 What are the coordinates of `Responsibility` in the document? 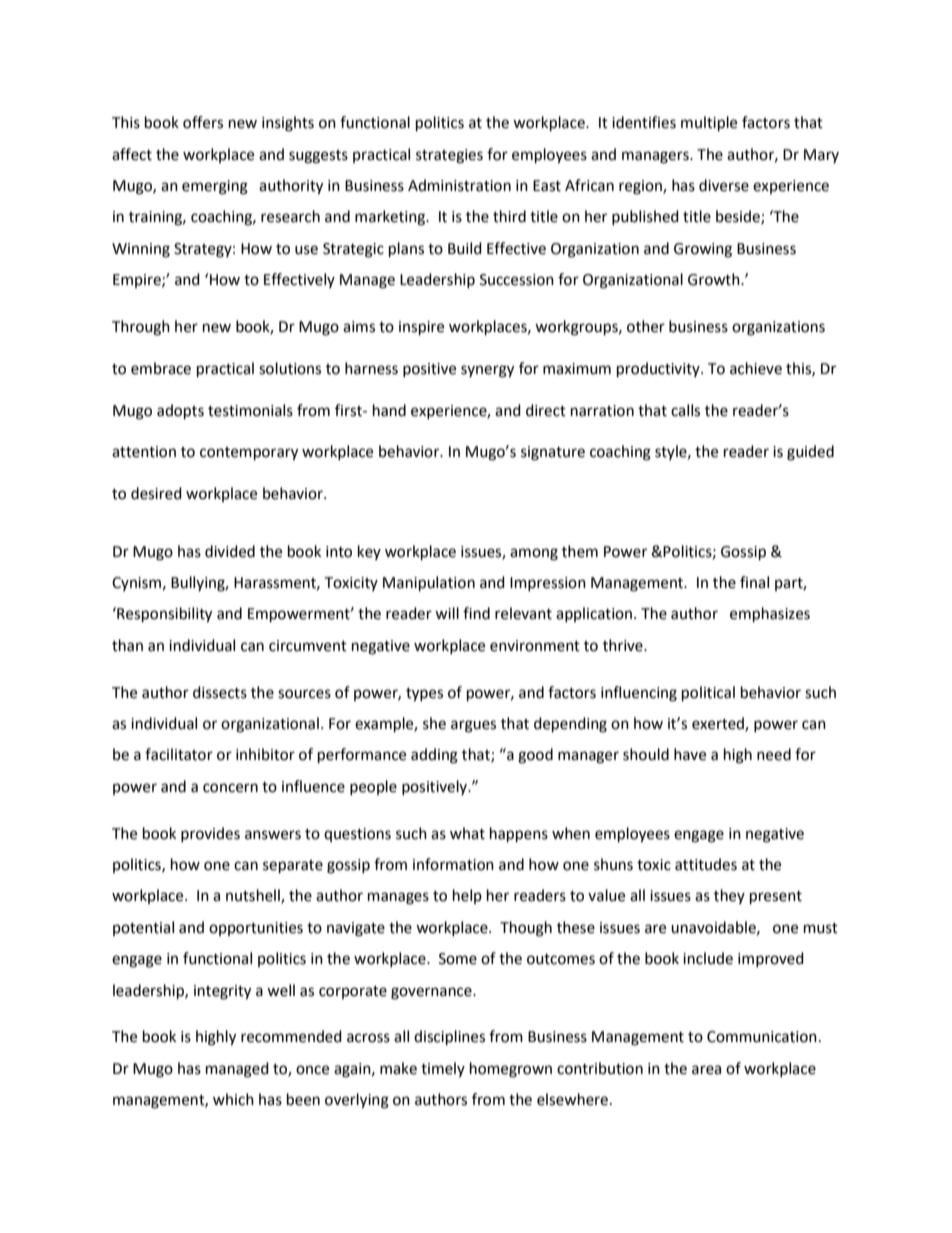 It's located at (163, 615).
